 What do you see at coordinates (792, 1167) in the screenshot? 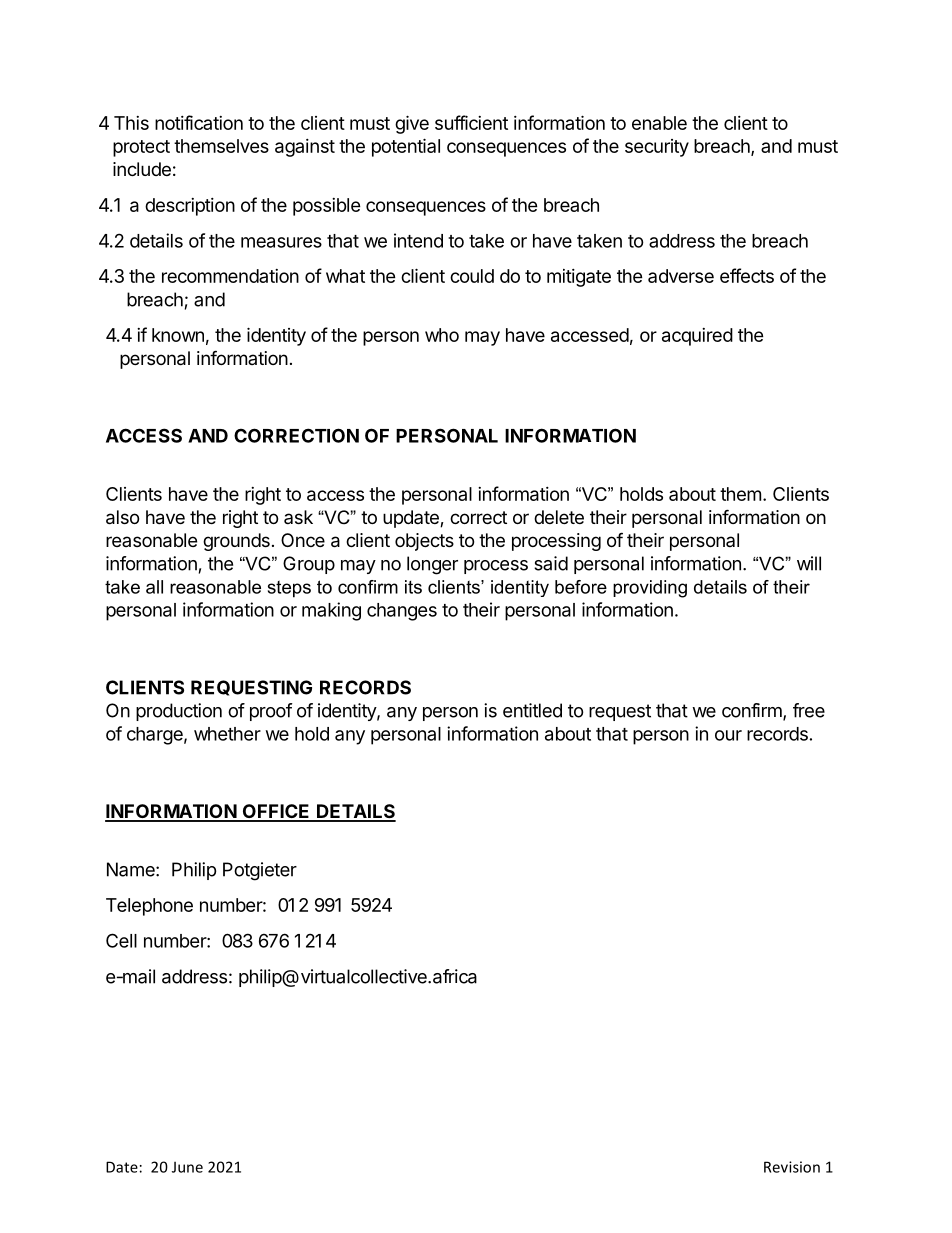
I see `Revision` at bounding box center [792, 1167].
